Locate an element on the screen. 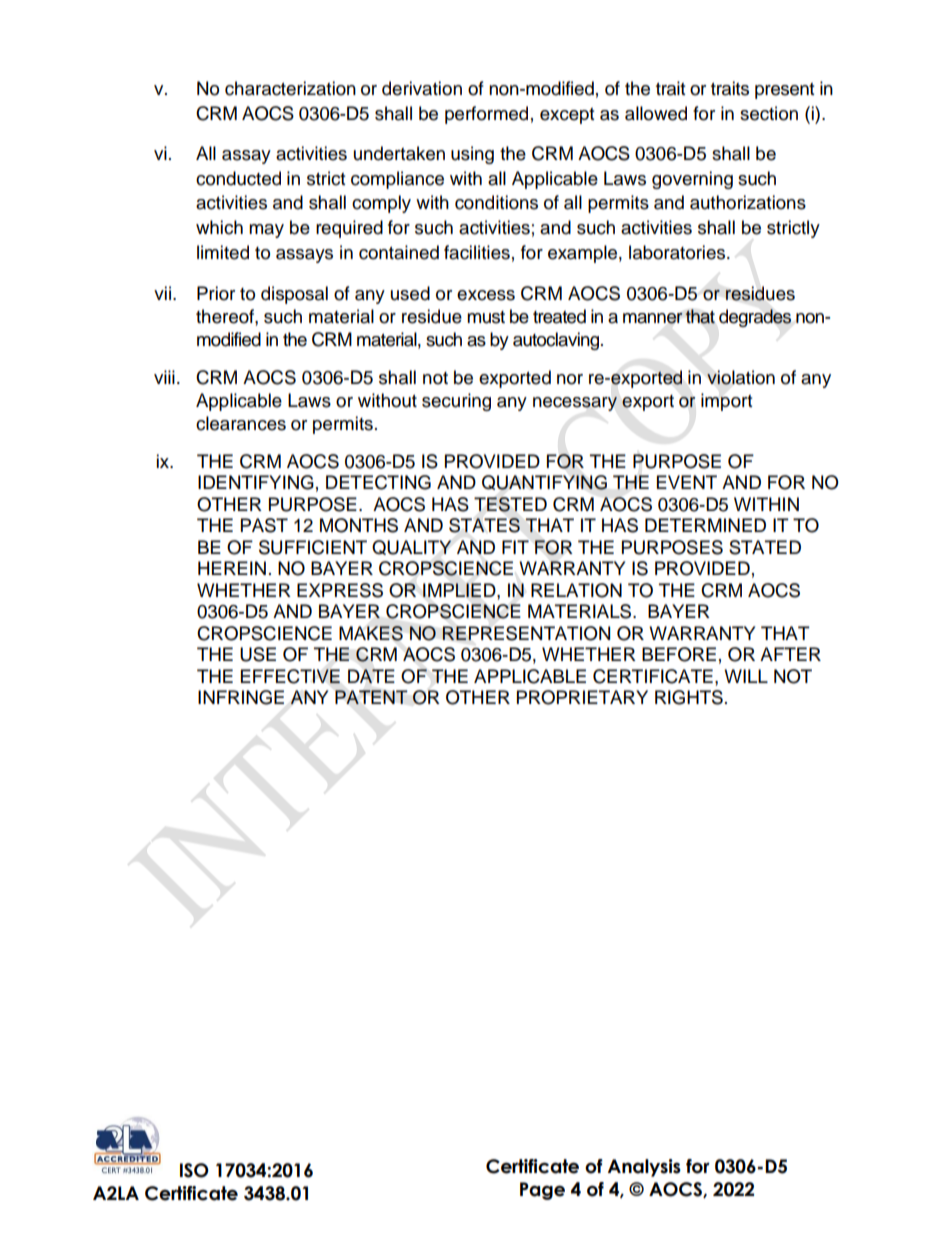 The width and height of the screenshot is (952, 1233). Analysis is located at coordinates (644, 1168).
